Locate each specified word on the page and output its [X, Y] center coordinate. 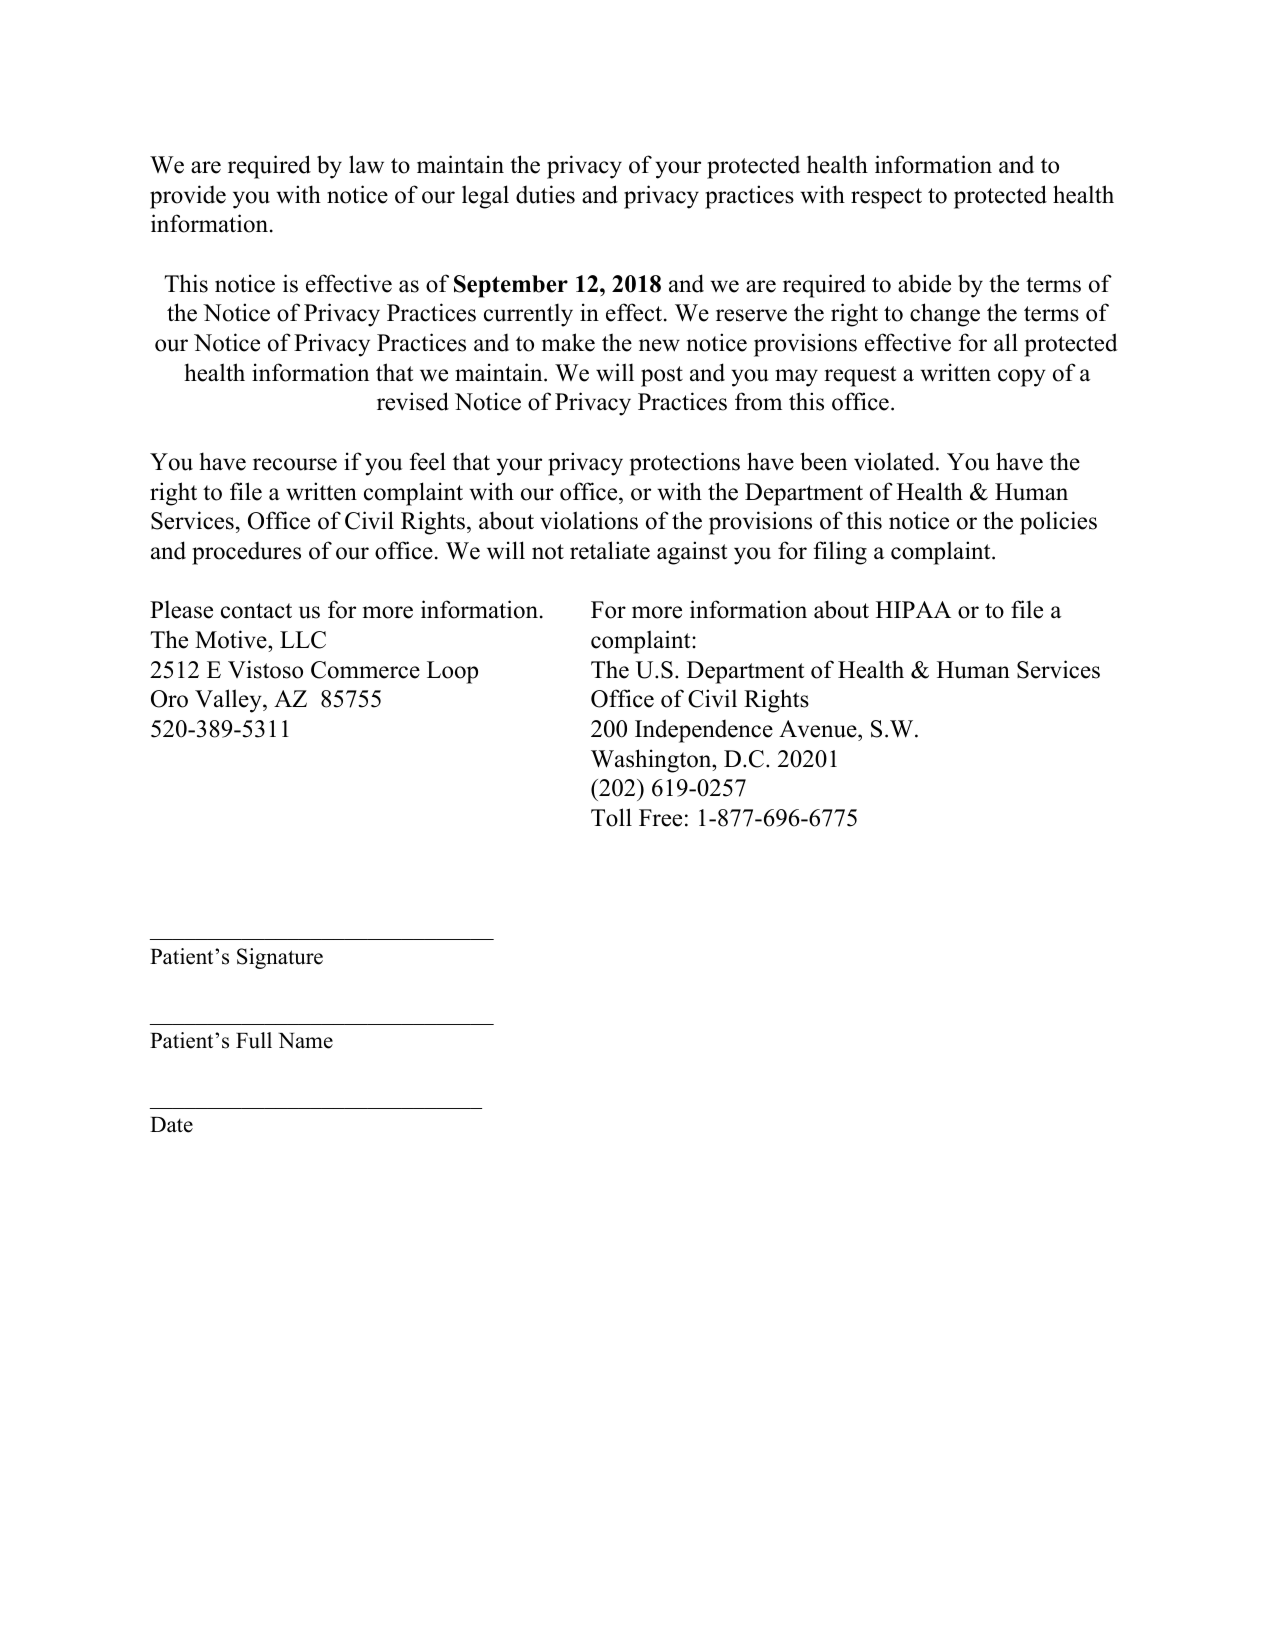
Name [305, 1041]
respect [886, 198]
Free [660, 818]
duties [545, 194]
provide [188, 197]
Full [254, 1040]
